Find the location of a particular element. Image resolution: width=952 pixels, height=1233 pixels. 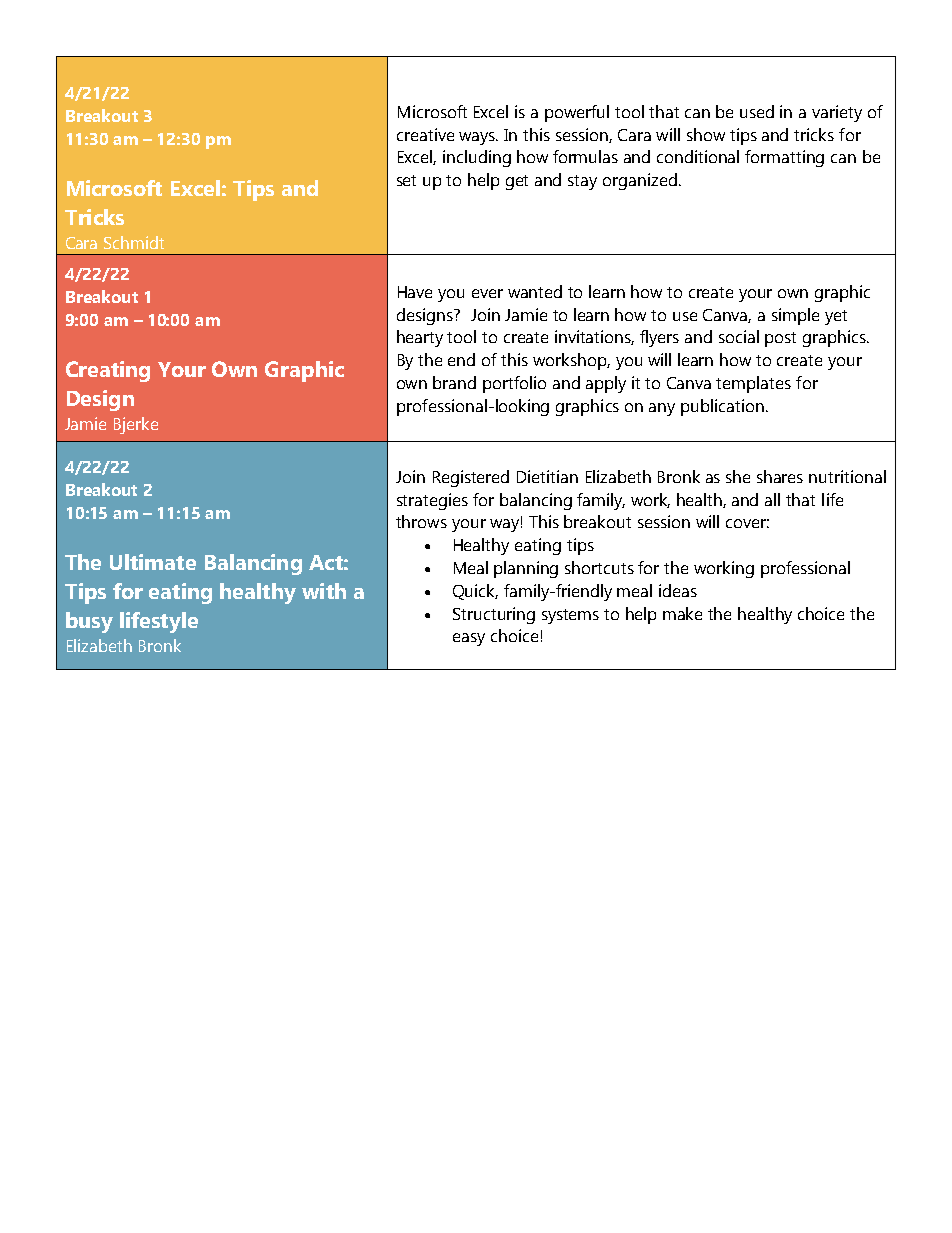

used is located at coordinates (757, 111).
